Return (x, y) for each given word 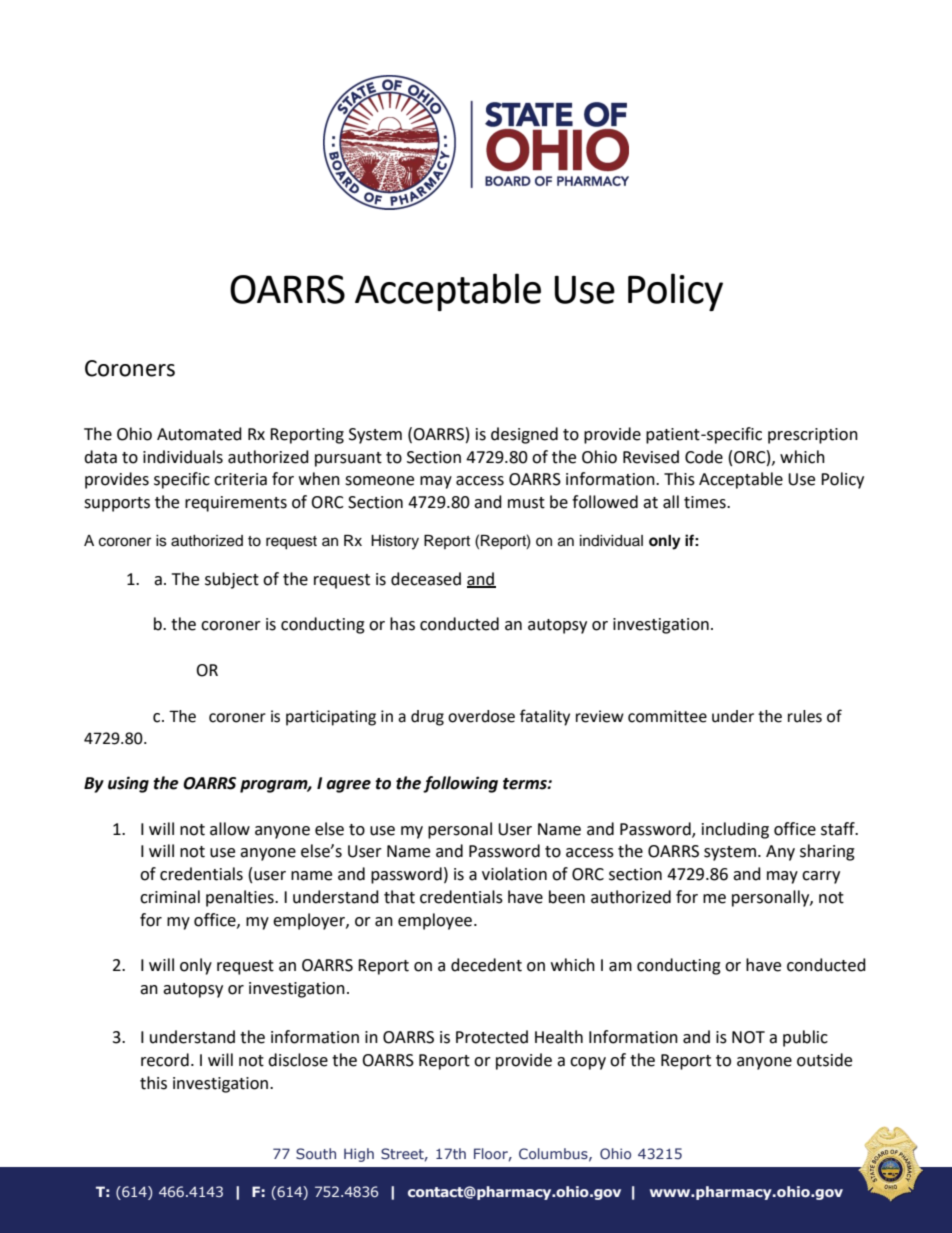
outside (824, 1060)
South (316, 1153)
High (359, 1155)
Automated (199, 434)
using (128, 784)
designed (524, 435)
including (735, 830)
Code (704, 457)
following (460, 784)
